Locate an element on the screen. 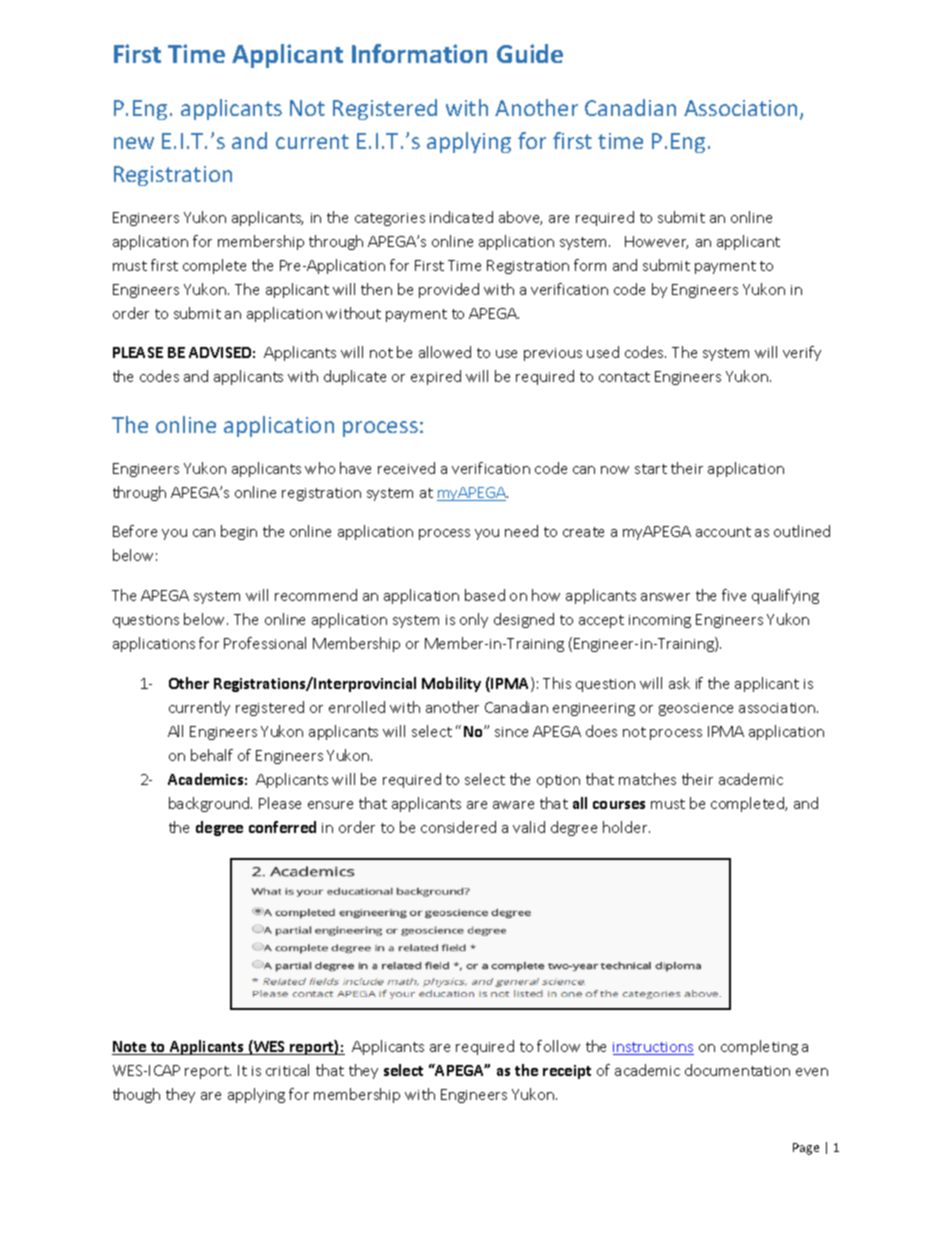 The width and height of the screenshot is (952, 1233). aware is located at coordinates (513, 805).
